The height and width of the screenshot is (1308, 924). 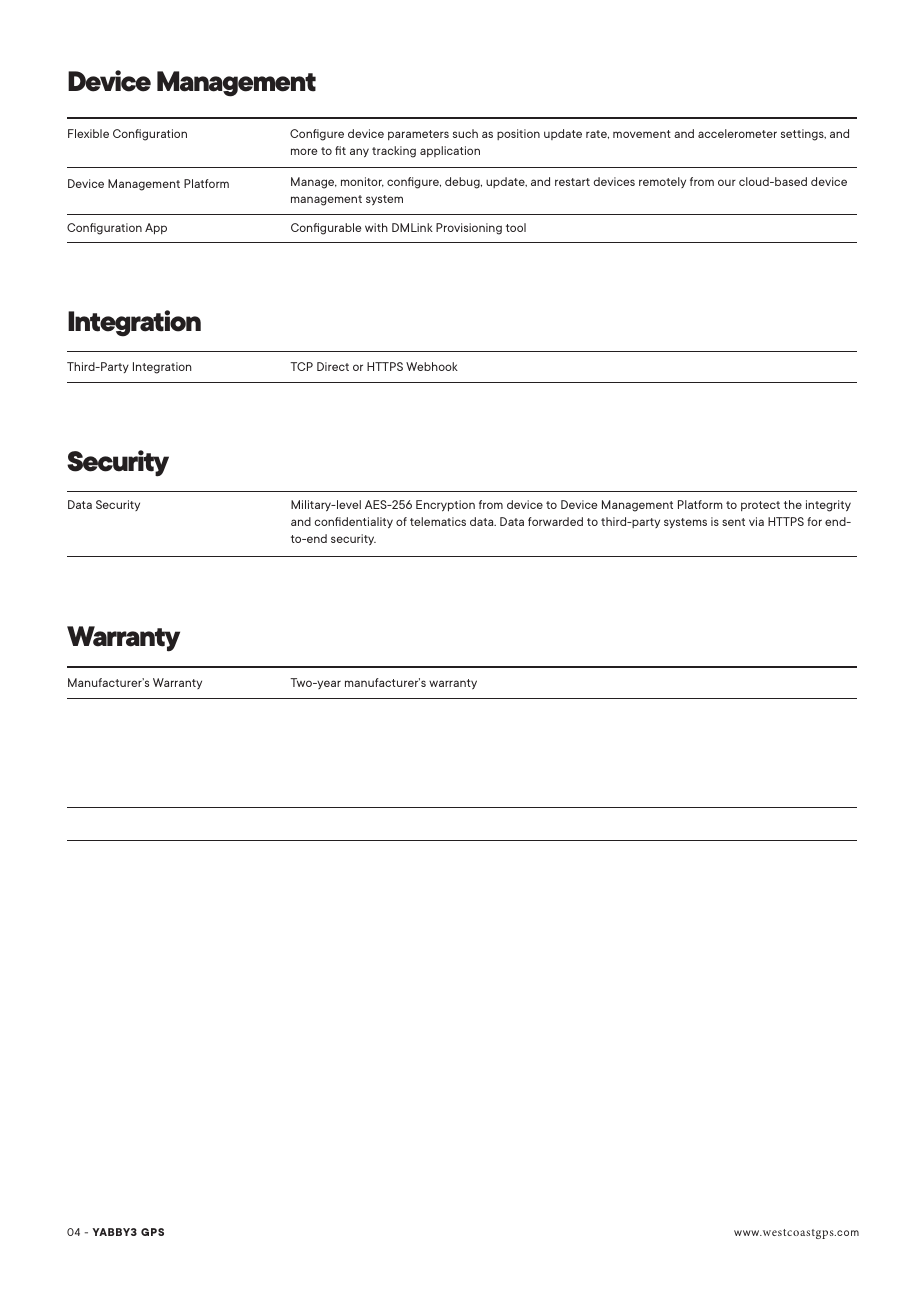 I want to click on application, so click(x=450, y=151).
